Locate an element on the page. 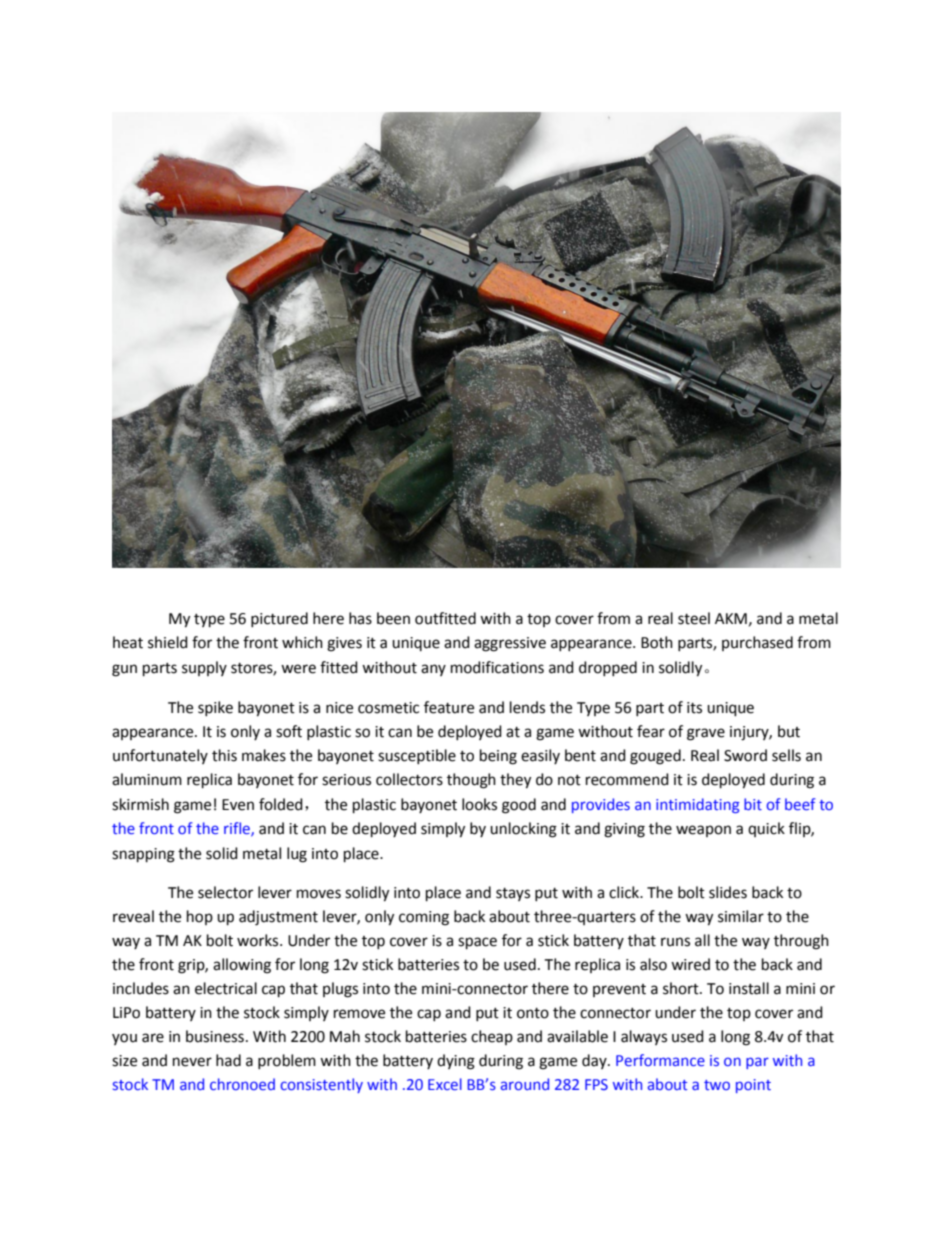 This image has width=952, height=1233. unlocking is located at coordinates (523, 830).
